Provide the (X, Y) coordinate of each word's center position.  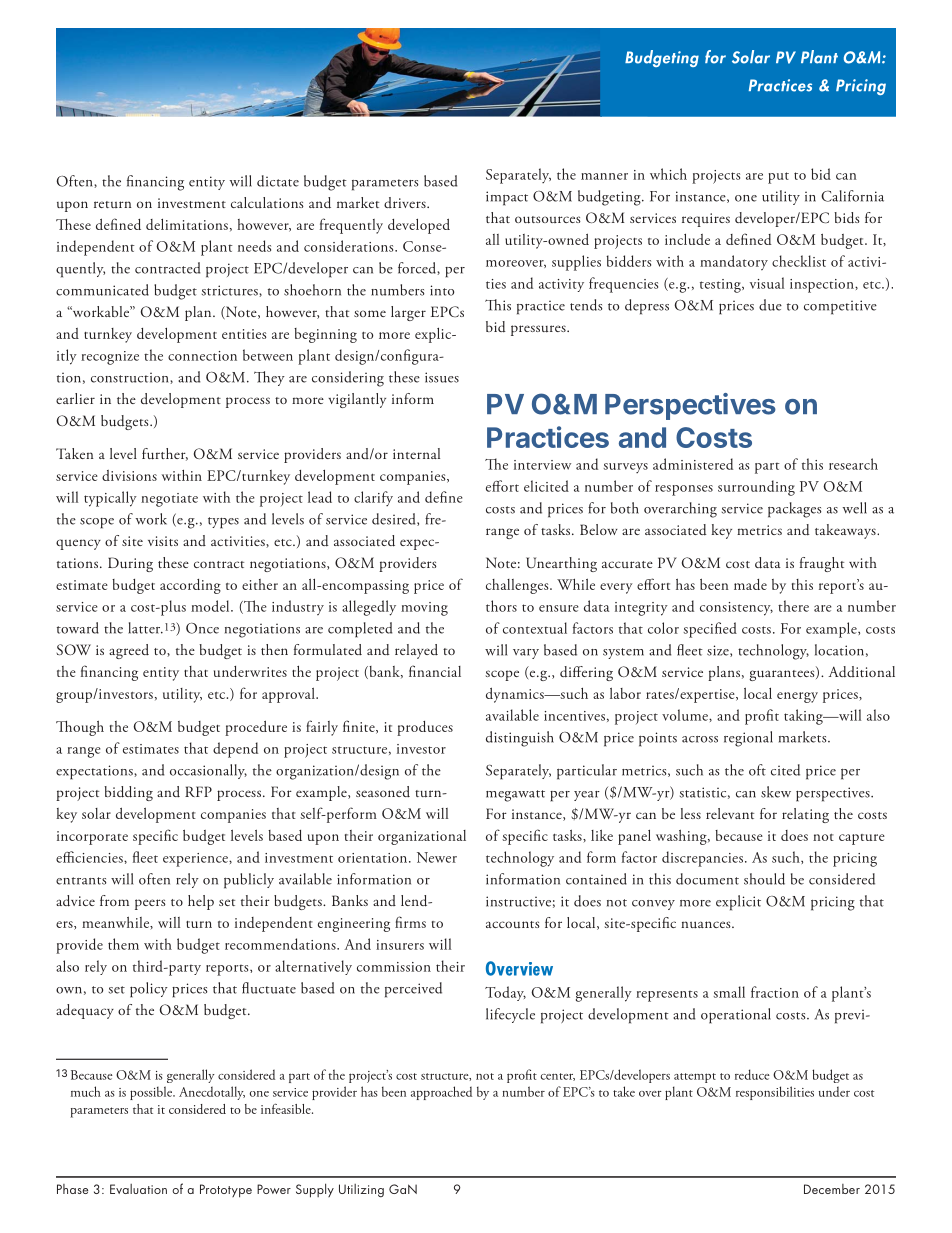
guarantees (783, 674)
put (778, 178)
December (832, 1189)
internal (416, 453)
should (764, 879)
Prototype (226, 1191)
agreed (129, 651)
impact (507, 198)
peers (150, 904)
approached (441, 1093)
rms (415, 924)
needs (254, 246)
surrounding (756, 488)
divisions (129, 475)
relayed (416, 651)
